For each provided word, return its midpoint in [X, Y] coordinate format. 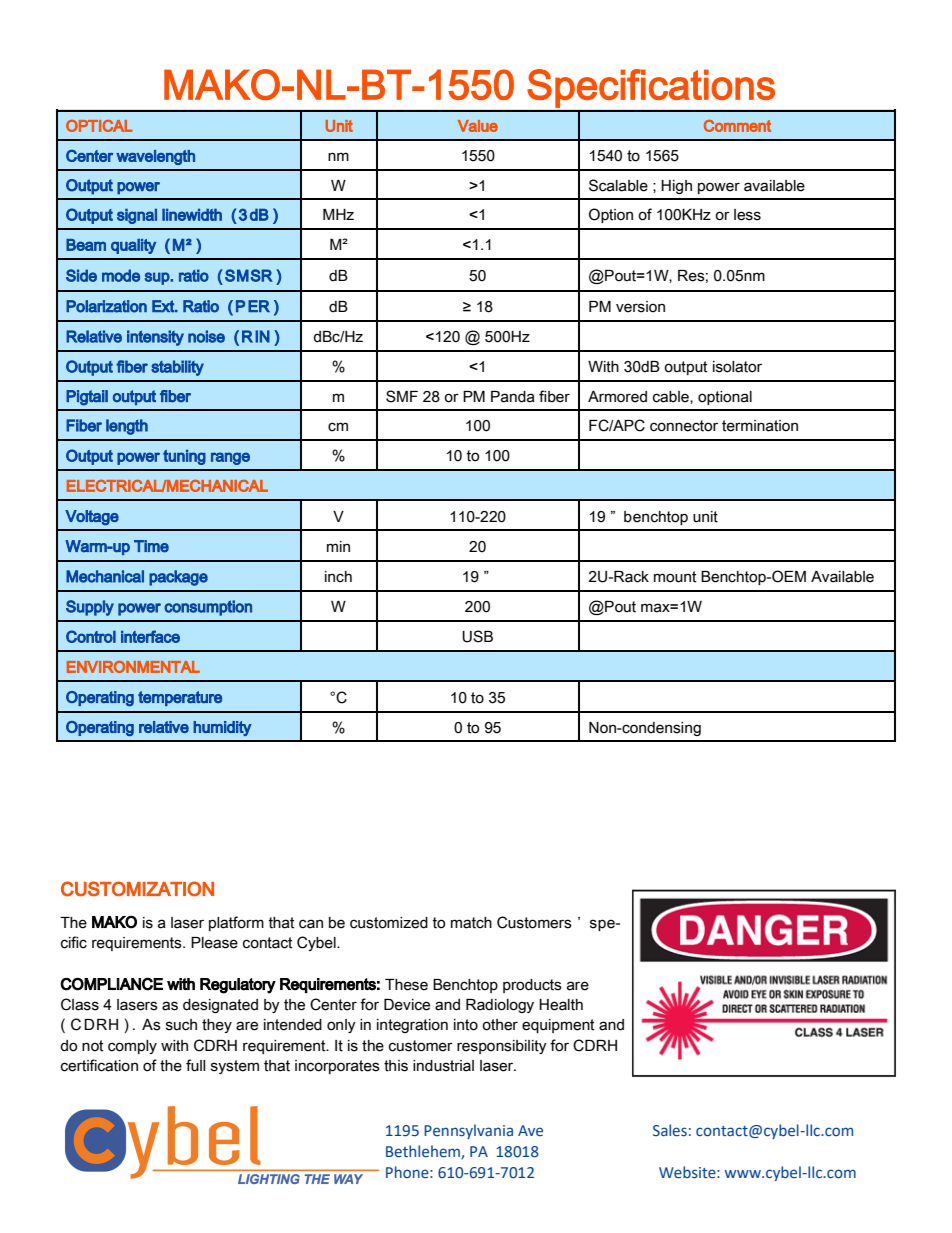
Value [478, 126]
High [676, 187]
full [195, 1065]
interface [150, 636]
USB [477, 636]
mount [675, 577]
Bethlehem [424, 1152]
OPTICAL [99, 125]
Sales [670, 1130]
